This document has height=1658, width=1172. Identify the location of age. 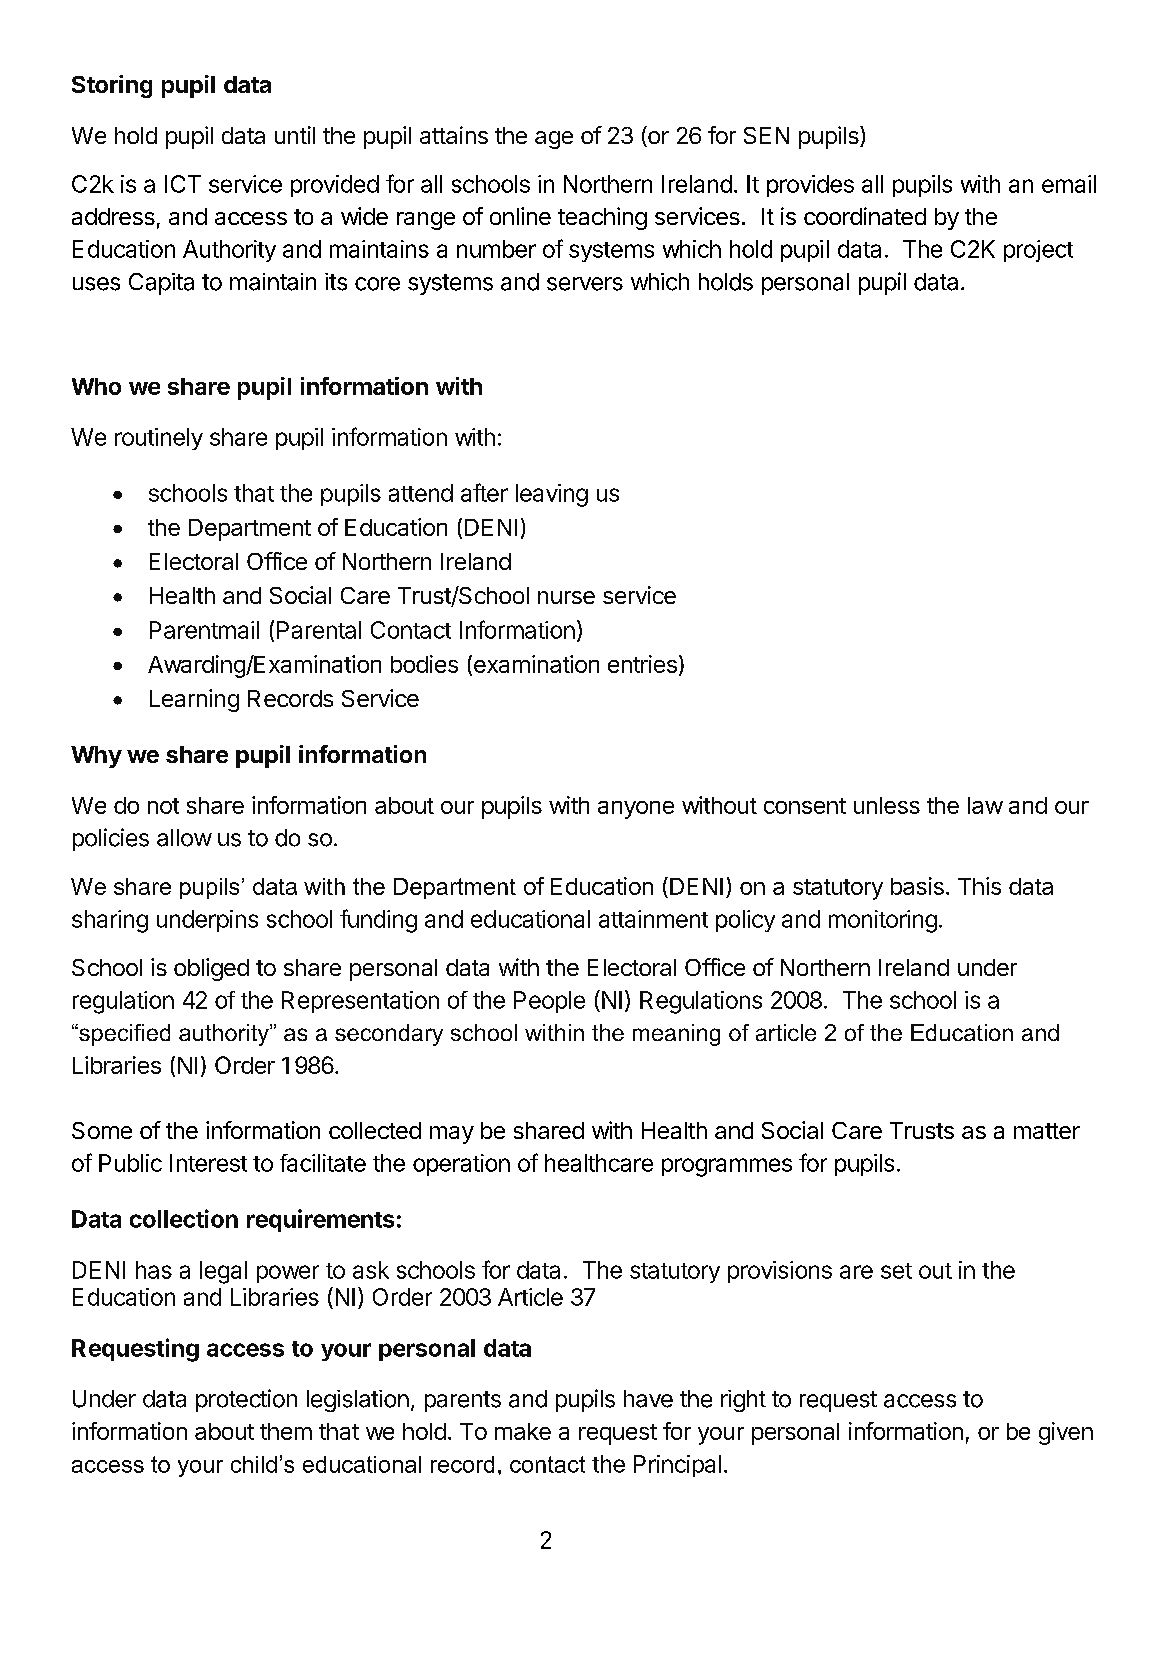
(554, 140).
